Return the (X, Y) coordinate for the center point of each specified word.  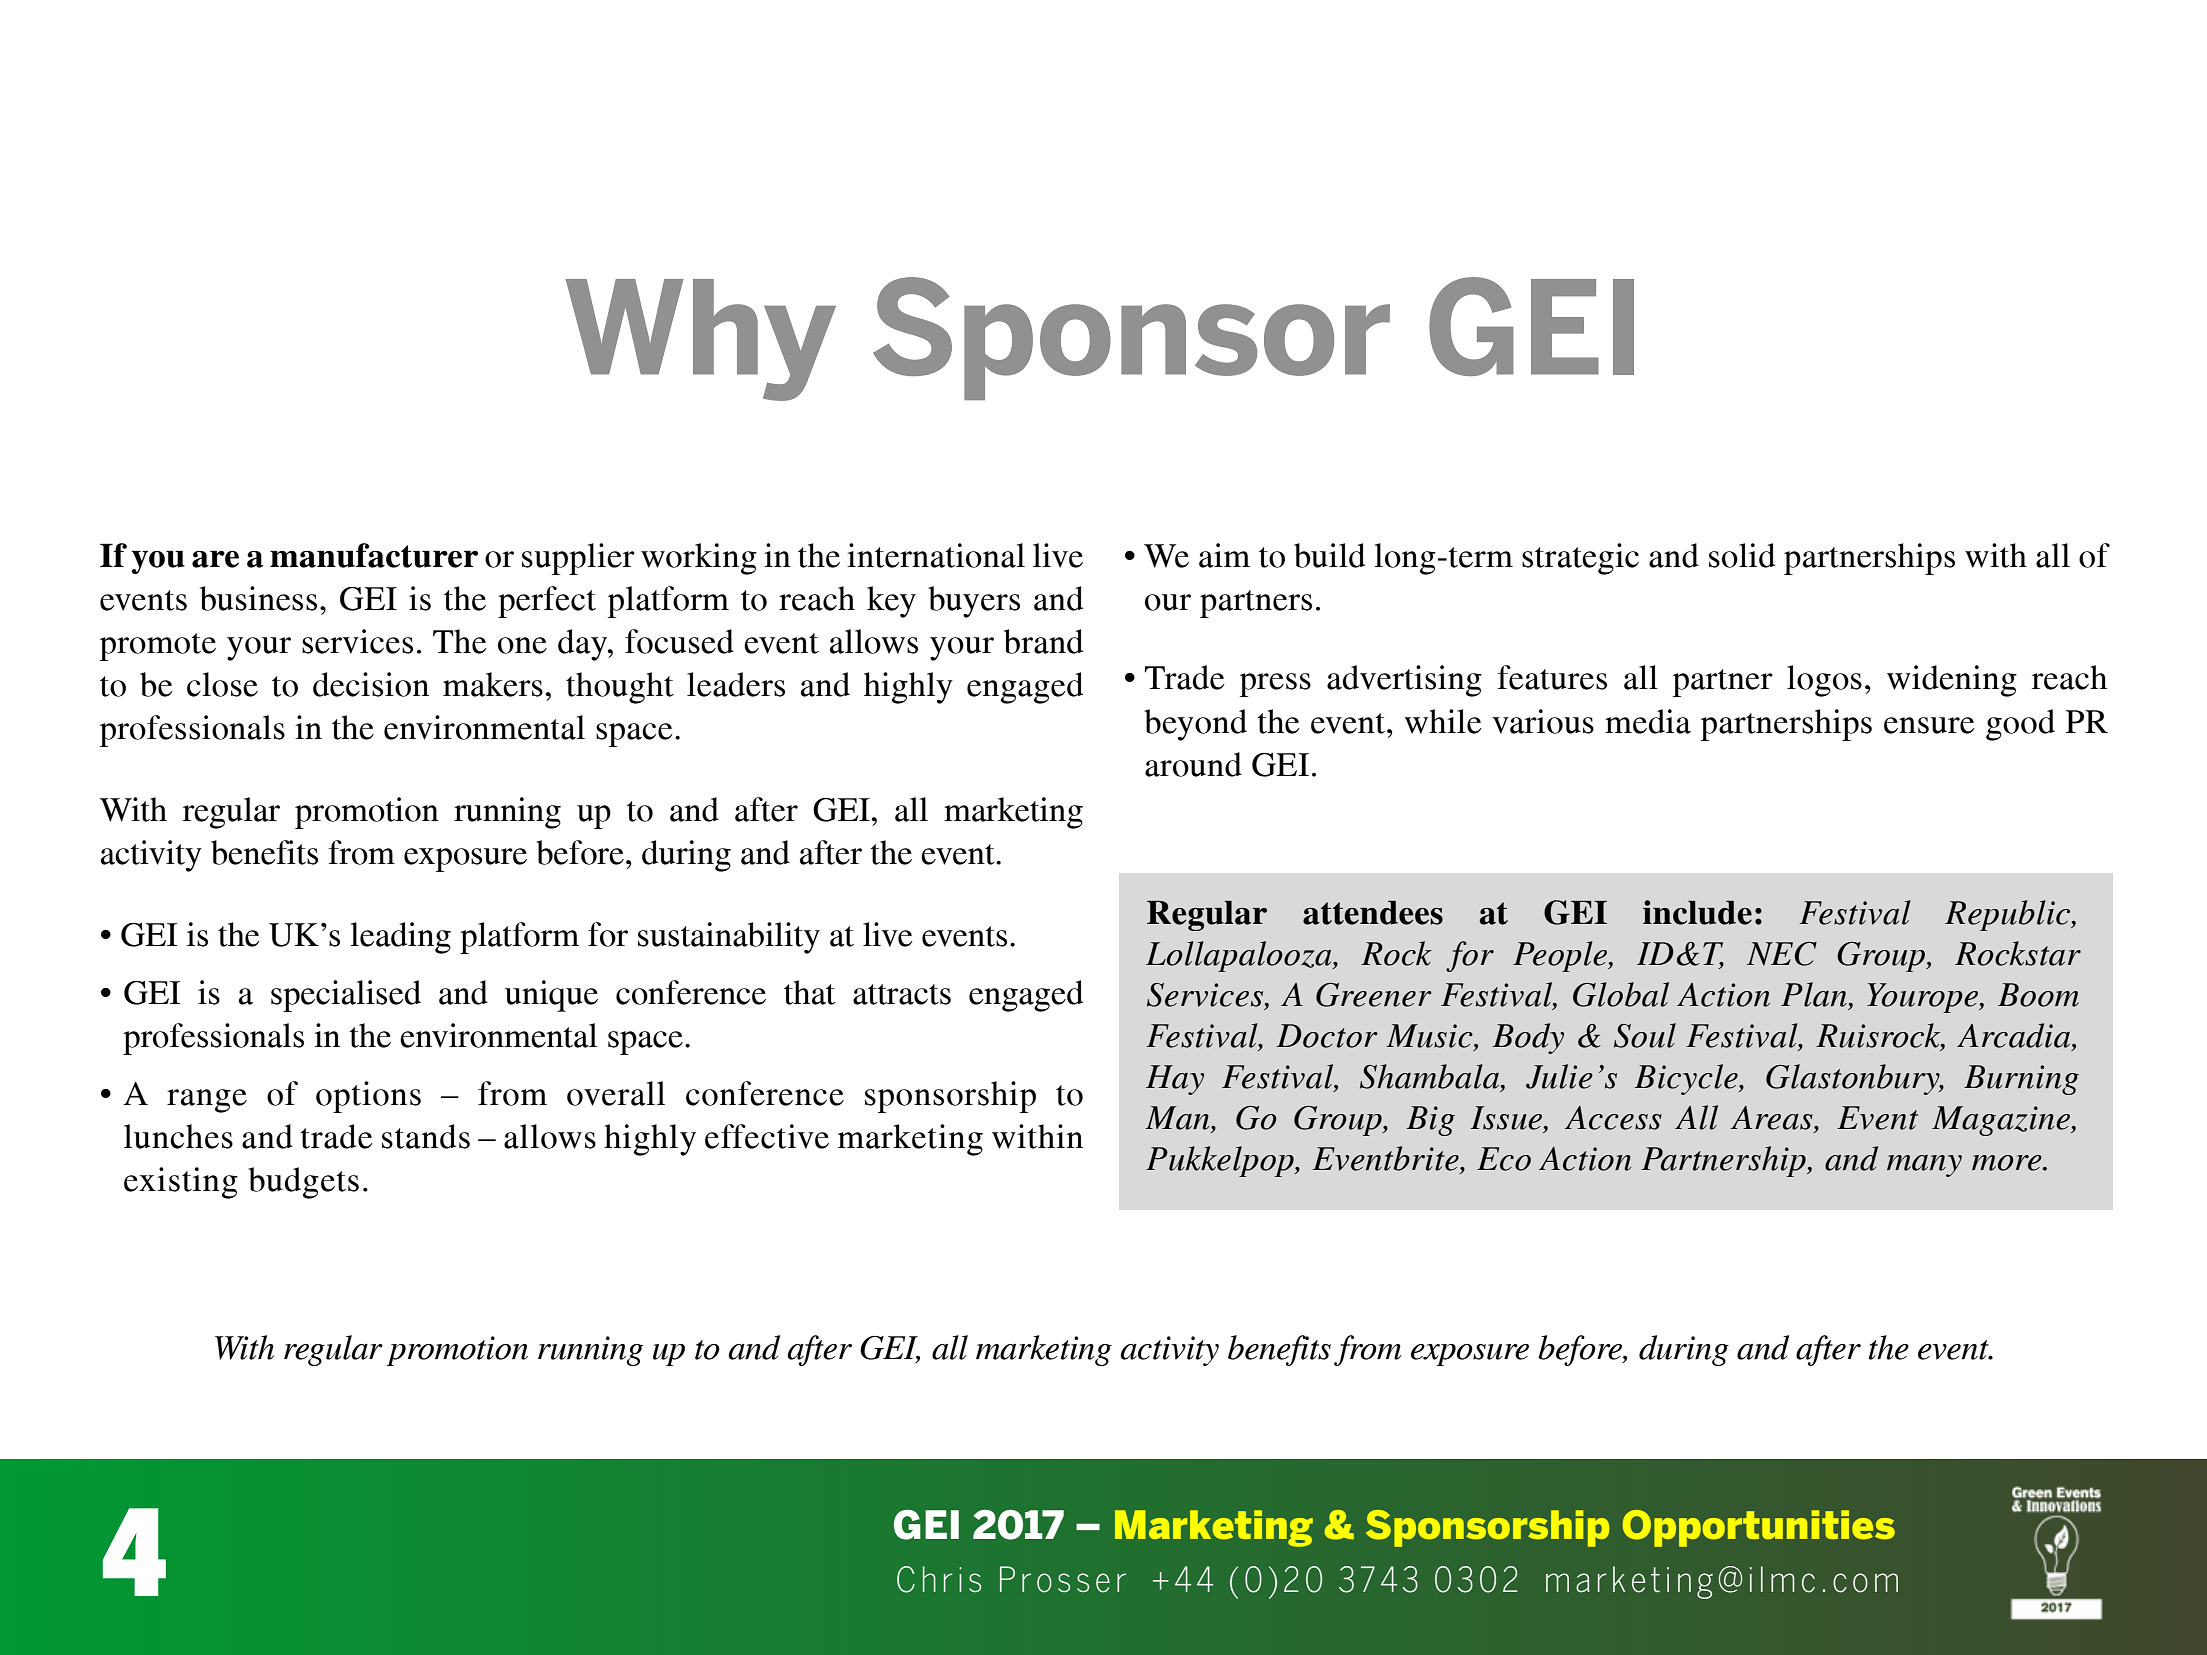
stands (426, 1136)
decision (371, 684)
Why (701, 340)
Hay (1175, 1080)
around (1193, 764)
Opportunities (1759, 1528)
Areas (1773, 1118)
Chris (939, 1579)
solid (1742, 555)
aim (1224, 555)
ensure (1929, 725)
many (1924, 1166)
